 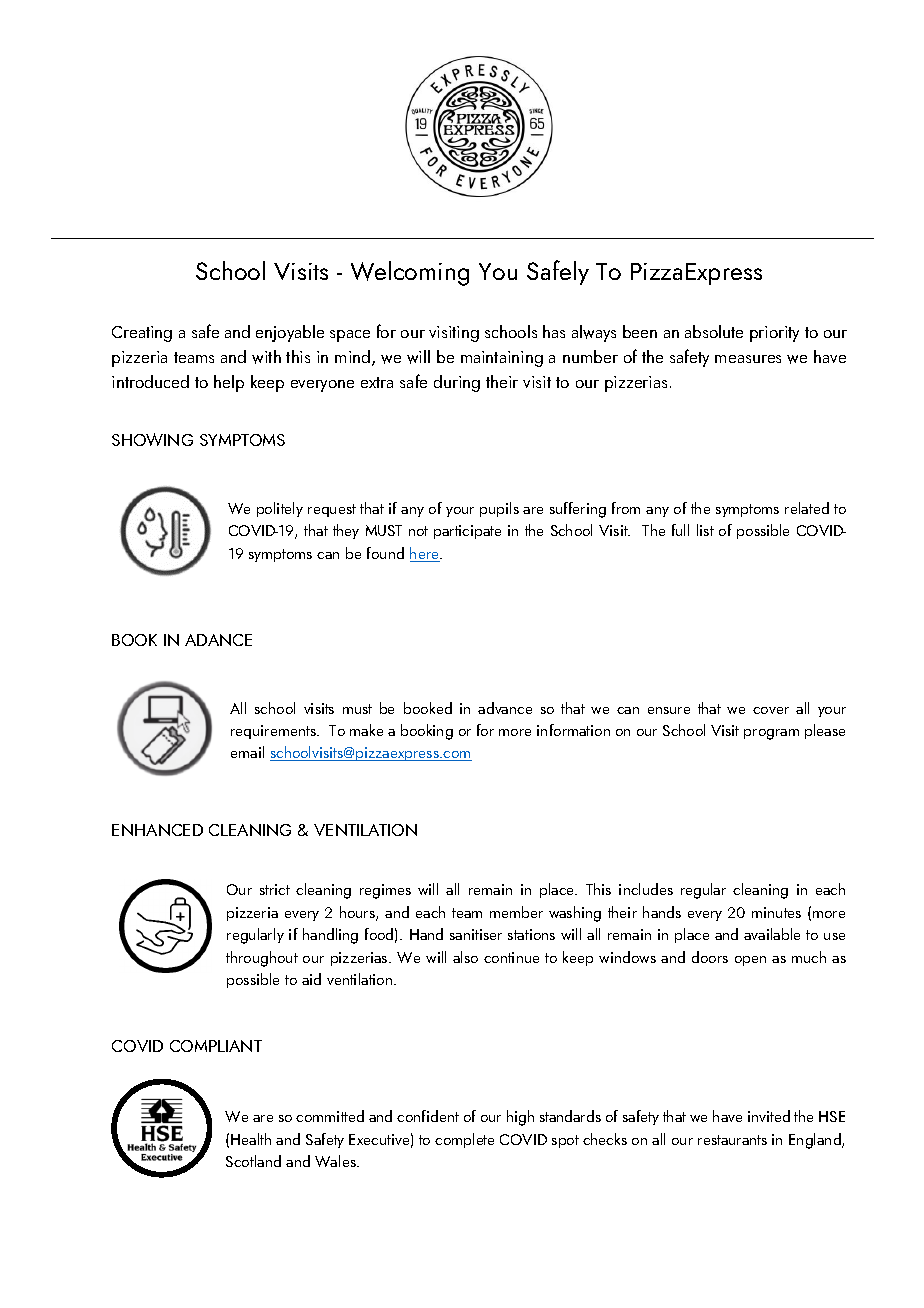 What do you see at coordinates (771, 710) in the image?
I see `cover` at bounding box center [771, 710].
